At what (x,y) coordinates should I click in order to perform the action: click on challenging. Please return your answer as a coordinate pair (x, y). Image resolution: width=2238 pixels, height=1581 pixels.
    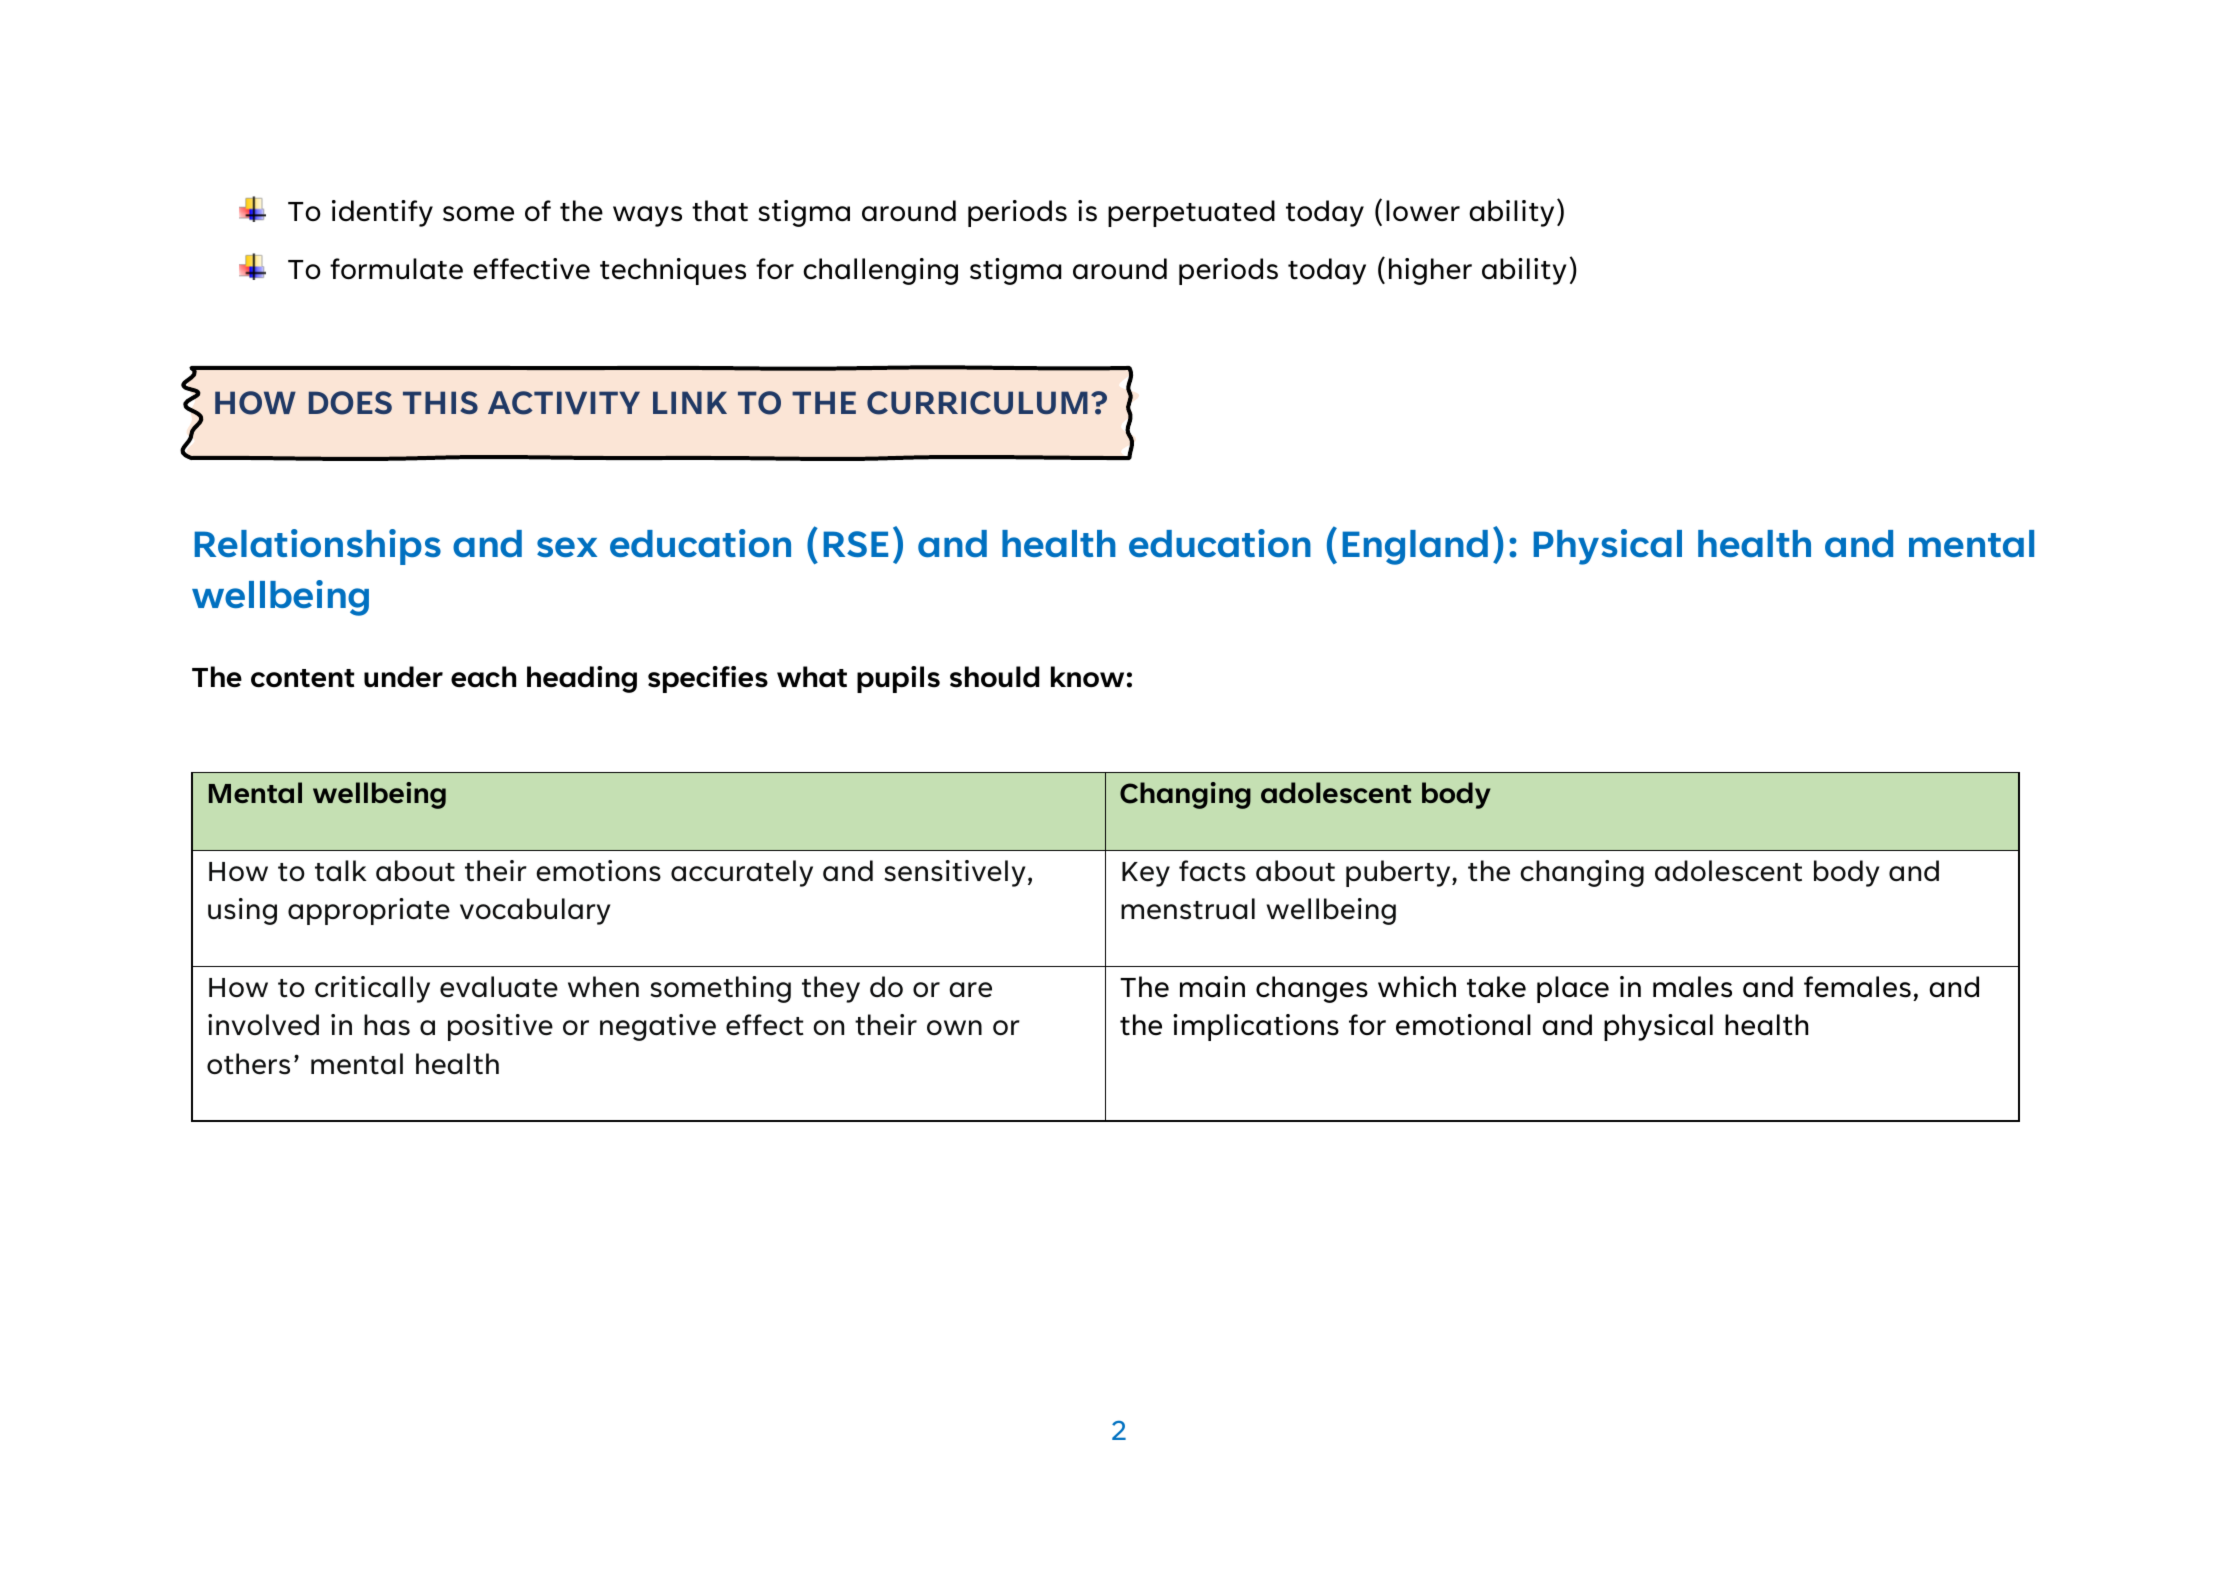
    Looking at the image, I should click on (880, 271).
